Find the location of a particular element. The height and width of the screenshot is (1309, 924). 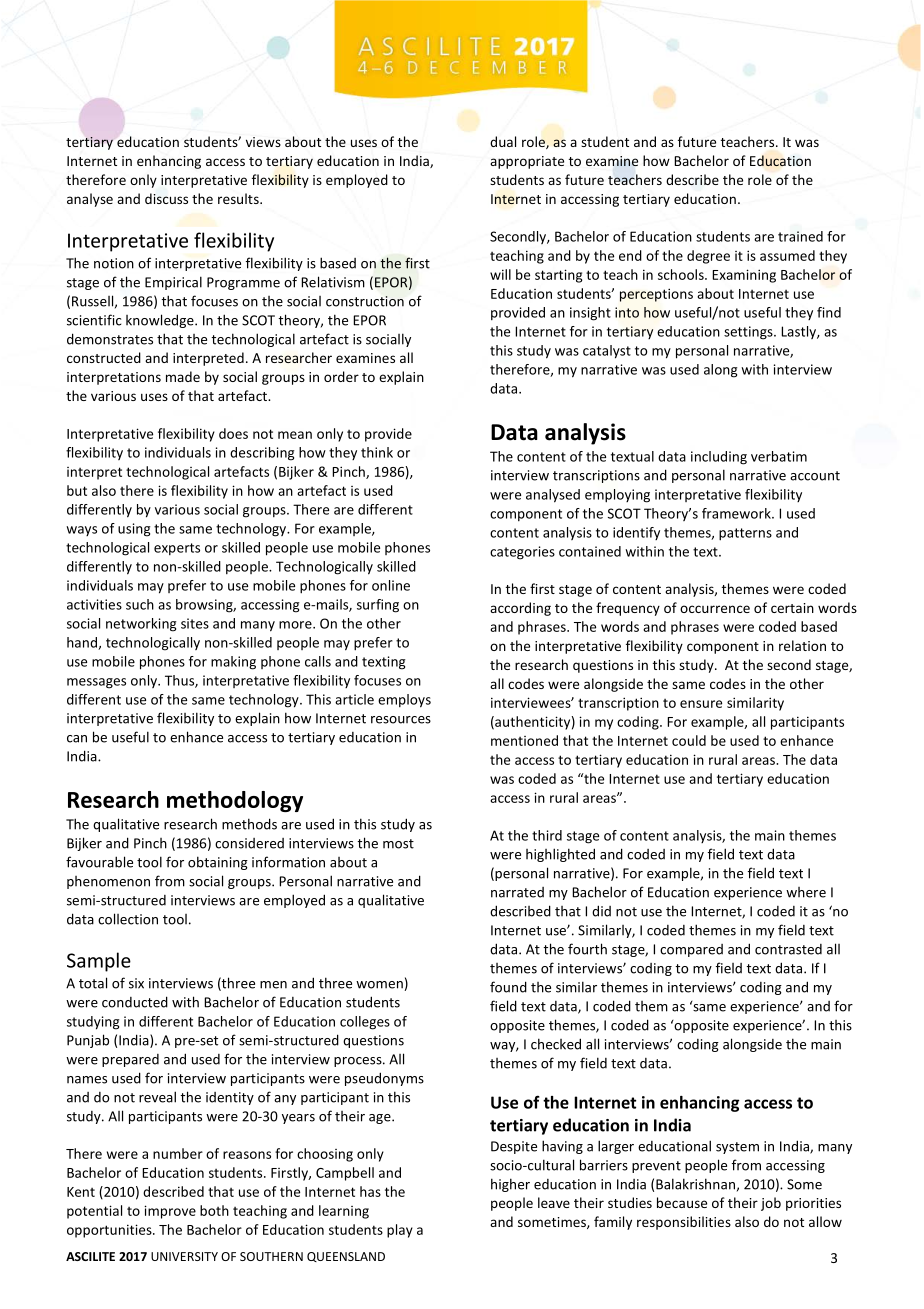

could is located at coordinates (689, 740).
